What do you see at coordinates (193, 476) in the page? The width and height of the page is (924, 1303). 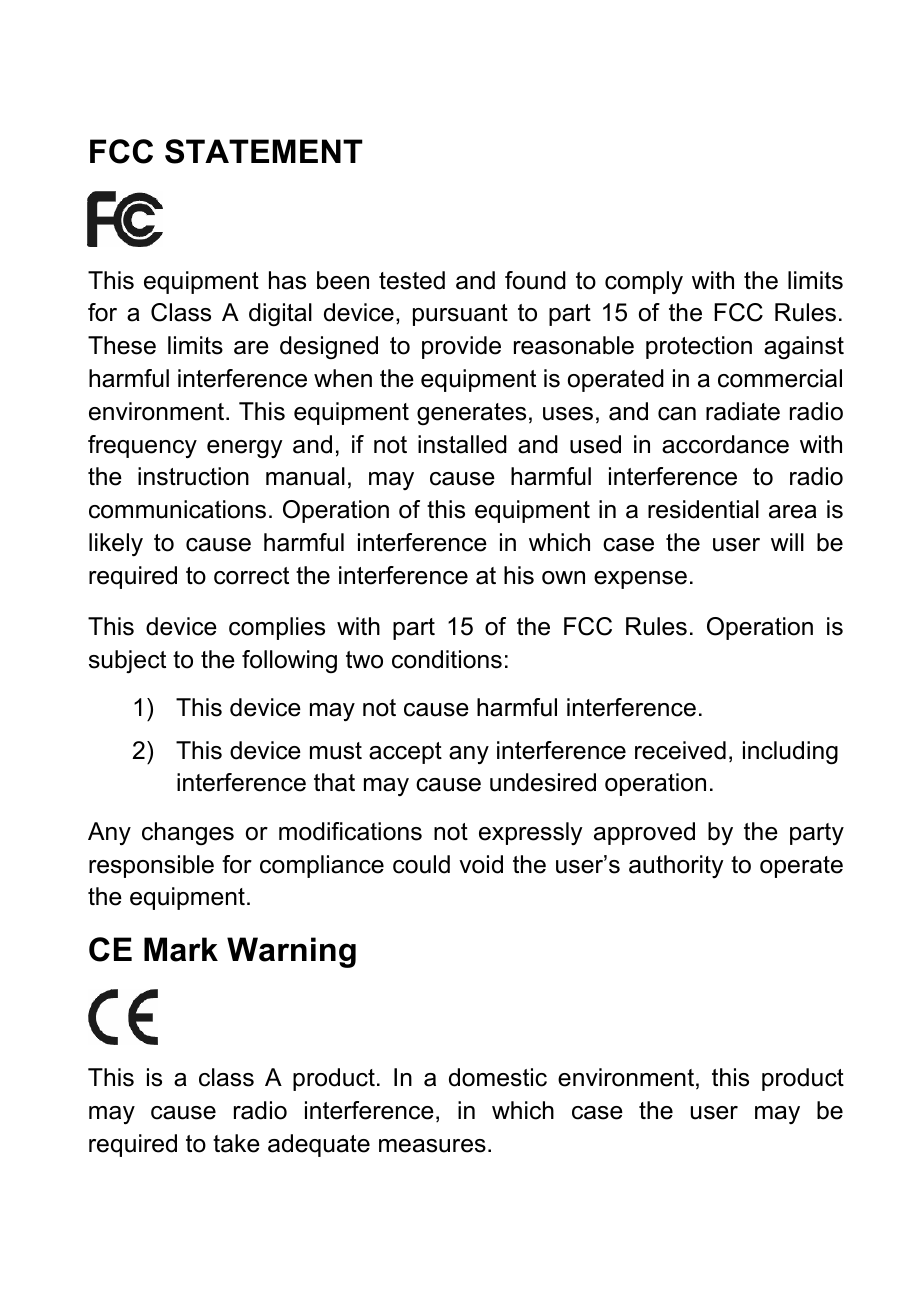 I see `instruction` at bounding box center [193, 476].
